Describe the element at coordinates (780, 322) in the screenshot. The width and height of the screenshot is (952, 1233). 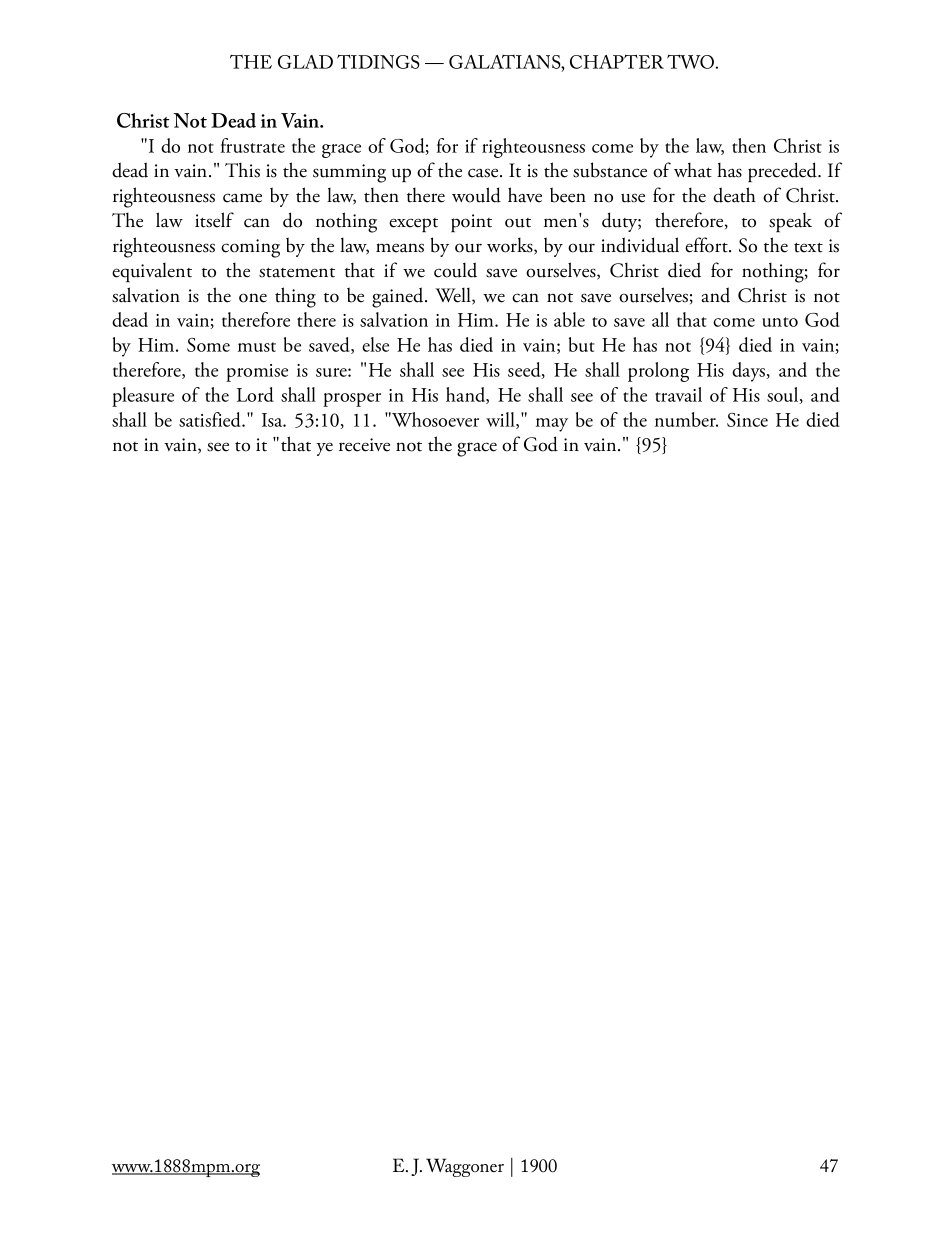
I see `unto` at that location.
